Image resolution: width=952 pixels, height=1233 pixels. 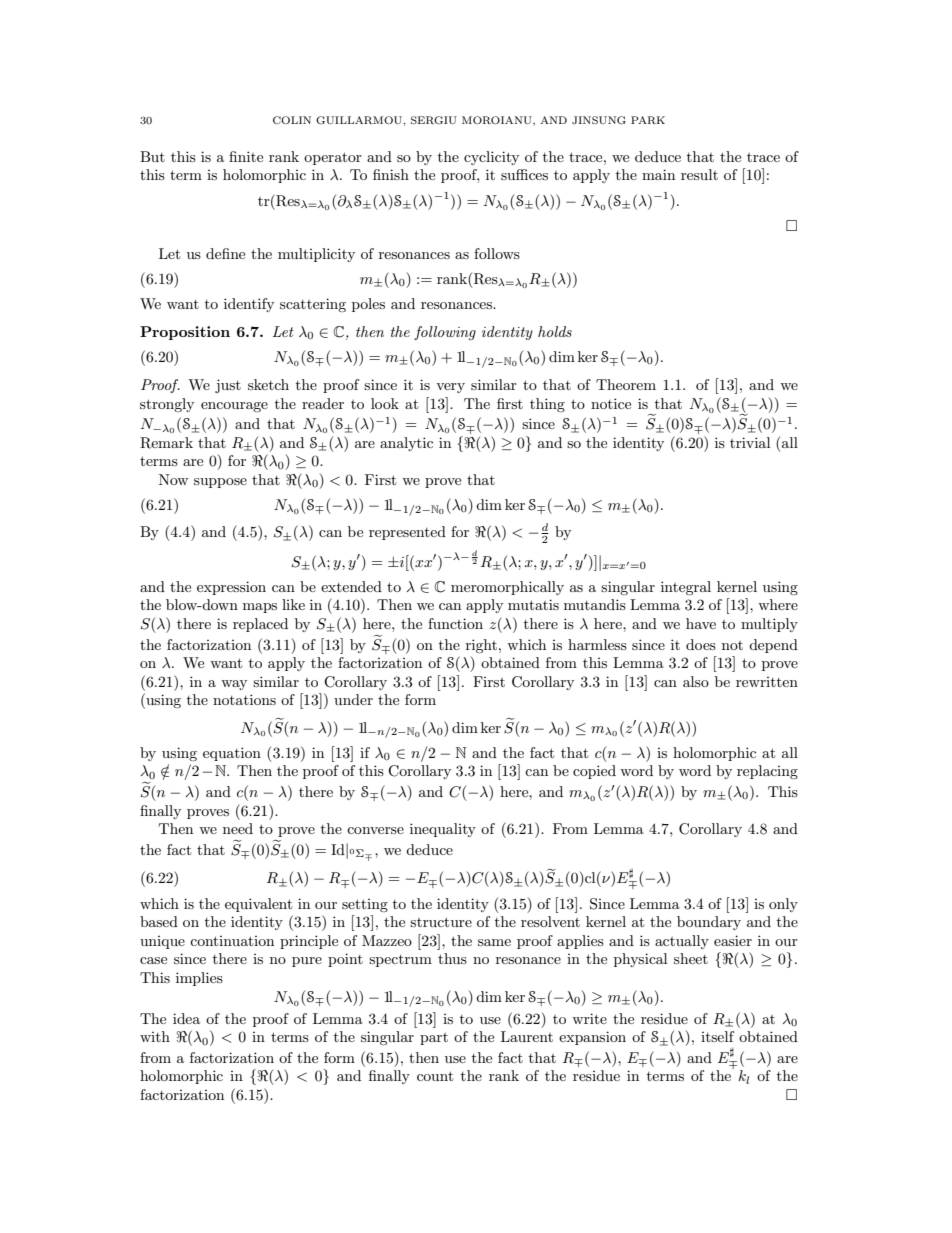 What do you see at coordinates (231, 588) in the image?
I see `expression` at bounding box center [231, 588].
